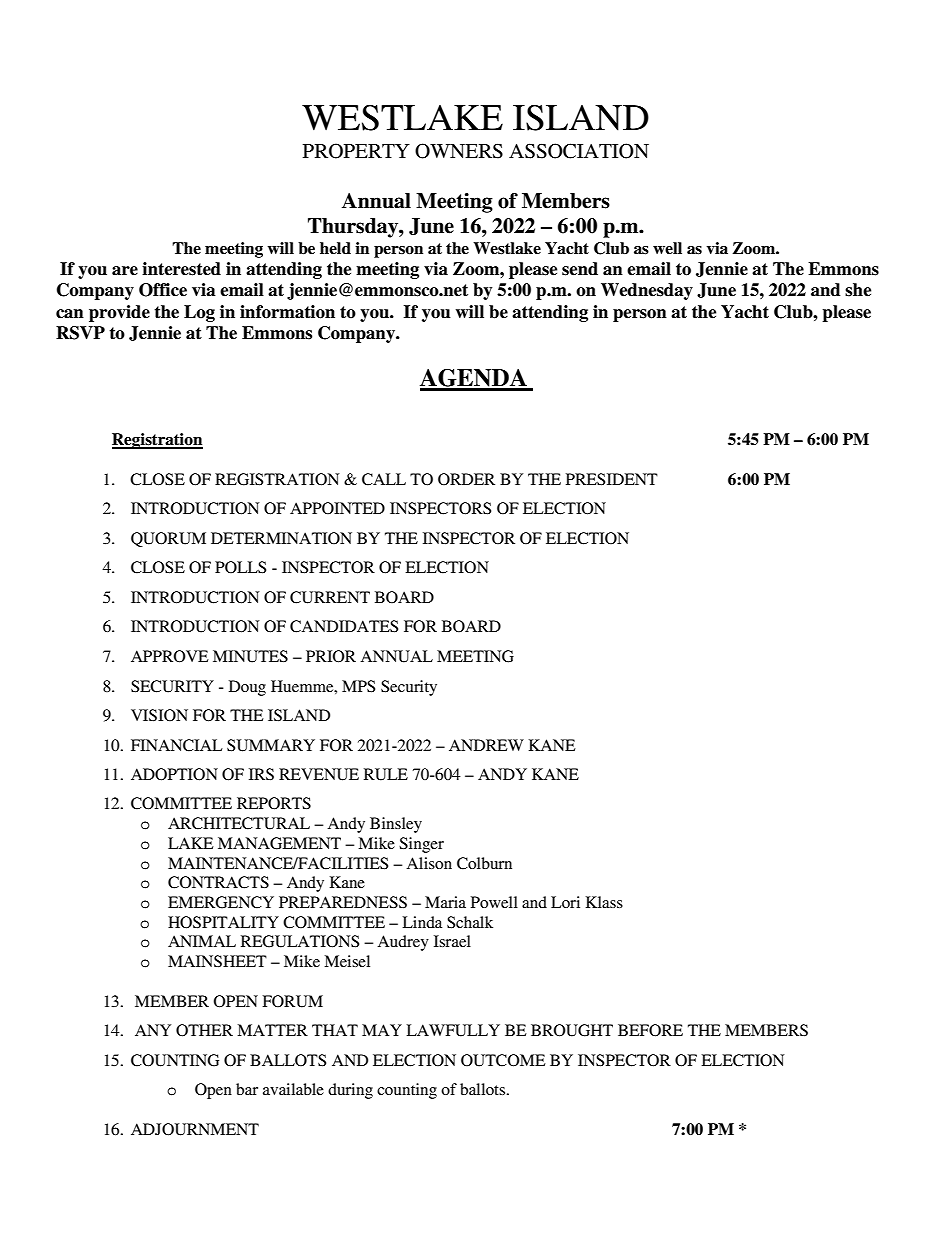 The width and height of the document is (952, 1233). What do you see at coordinates (579, 151) in the document?
I see `ASSOCIATION` at bounding box center [579, 151].
